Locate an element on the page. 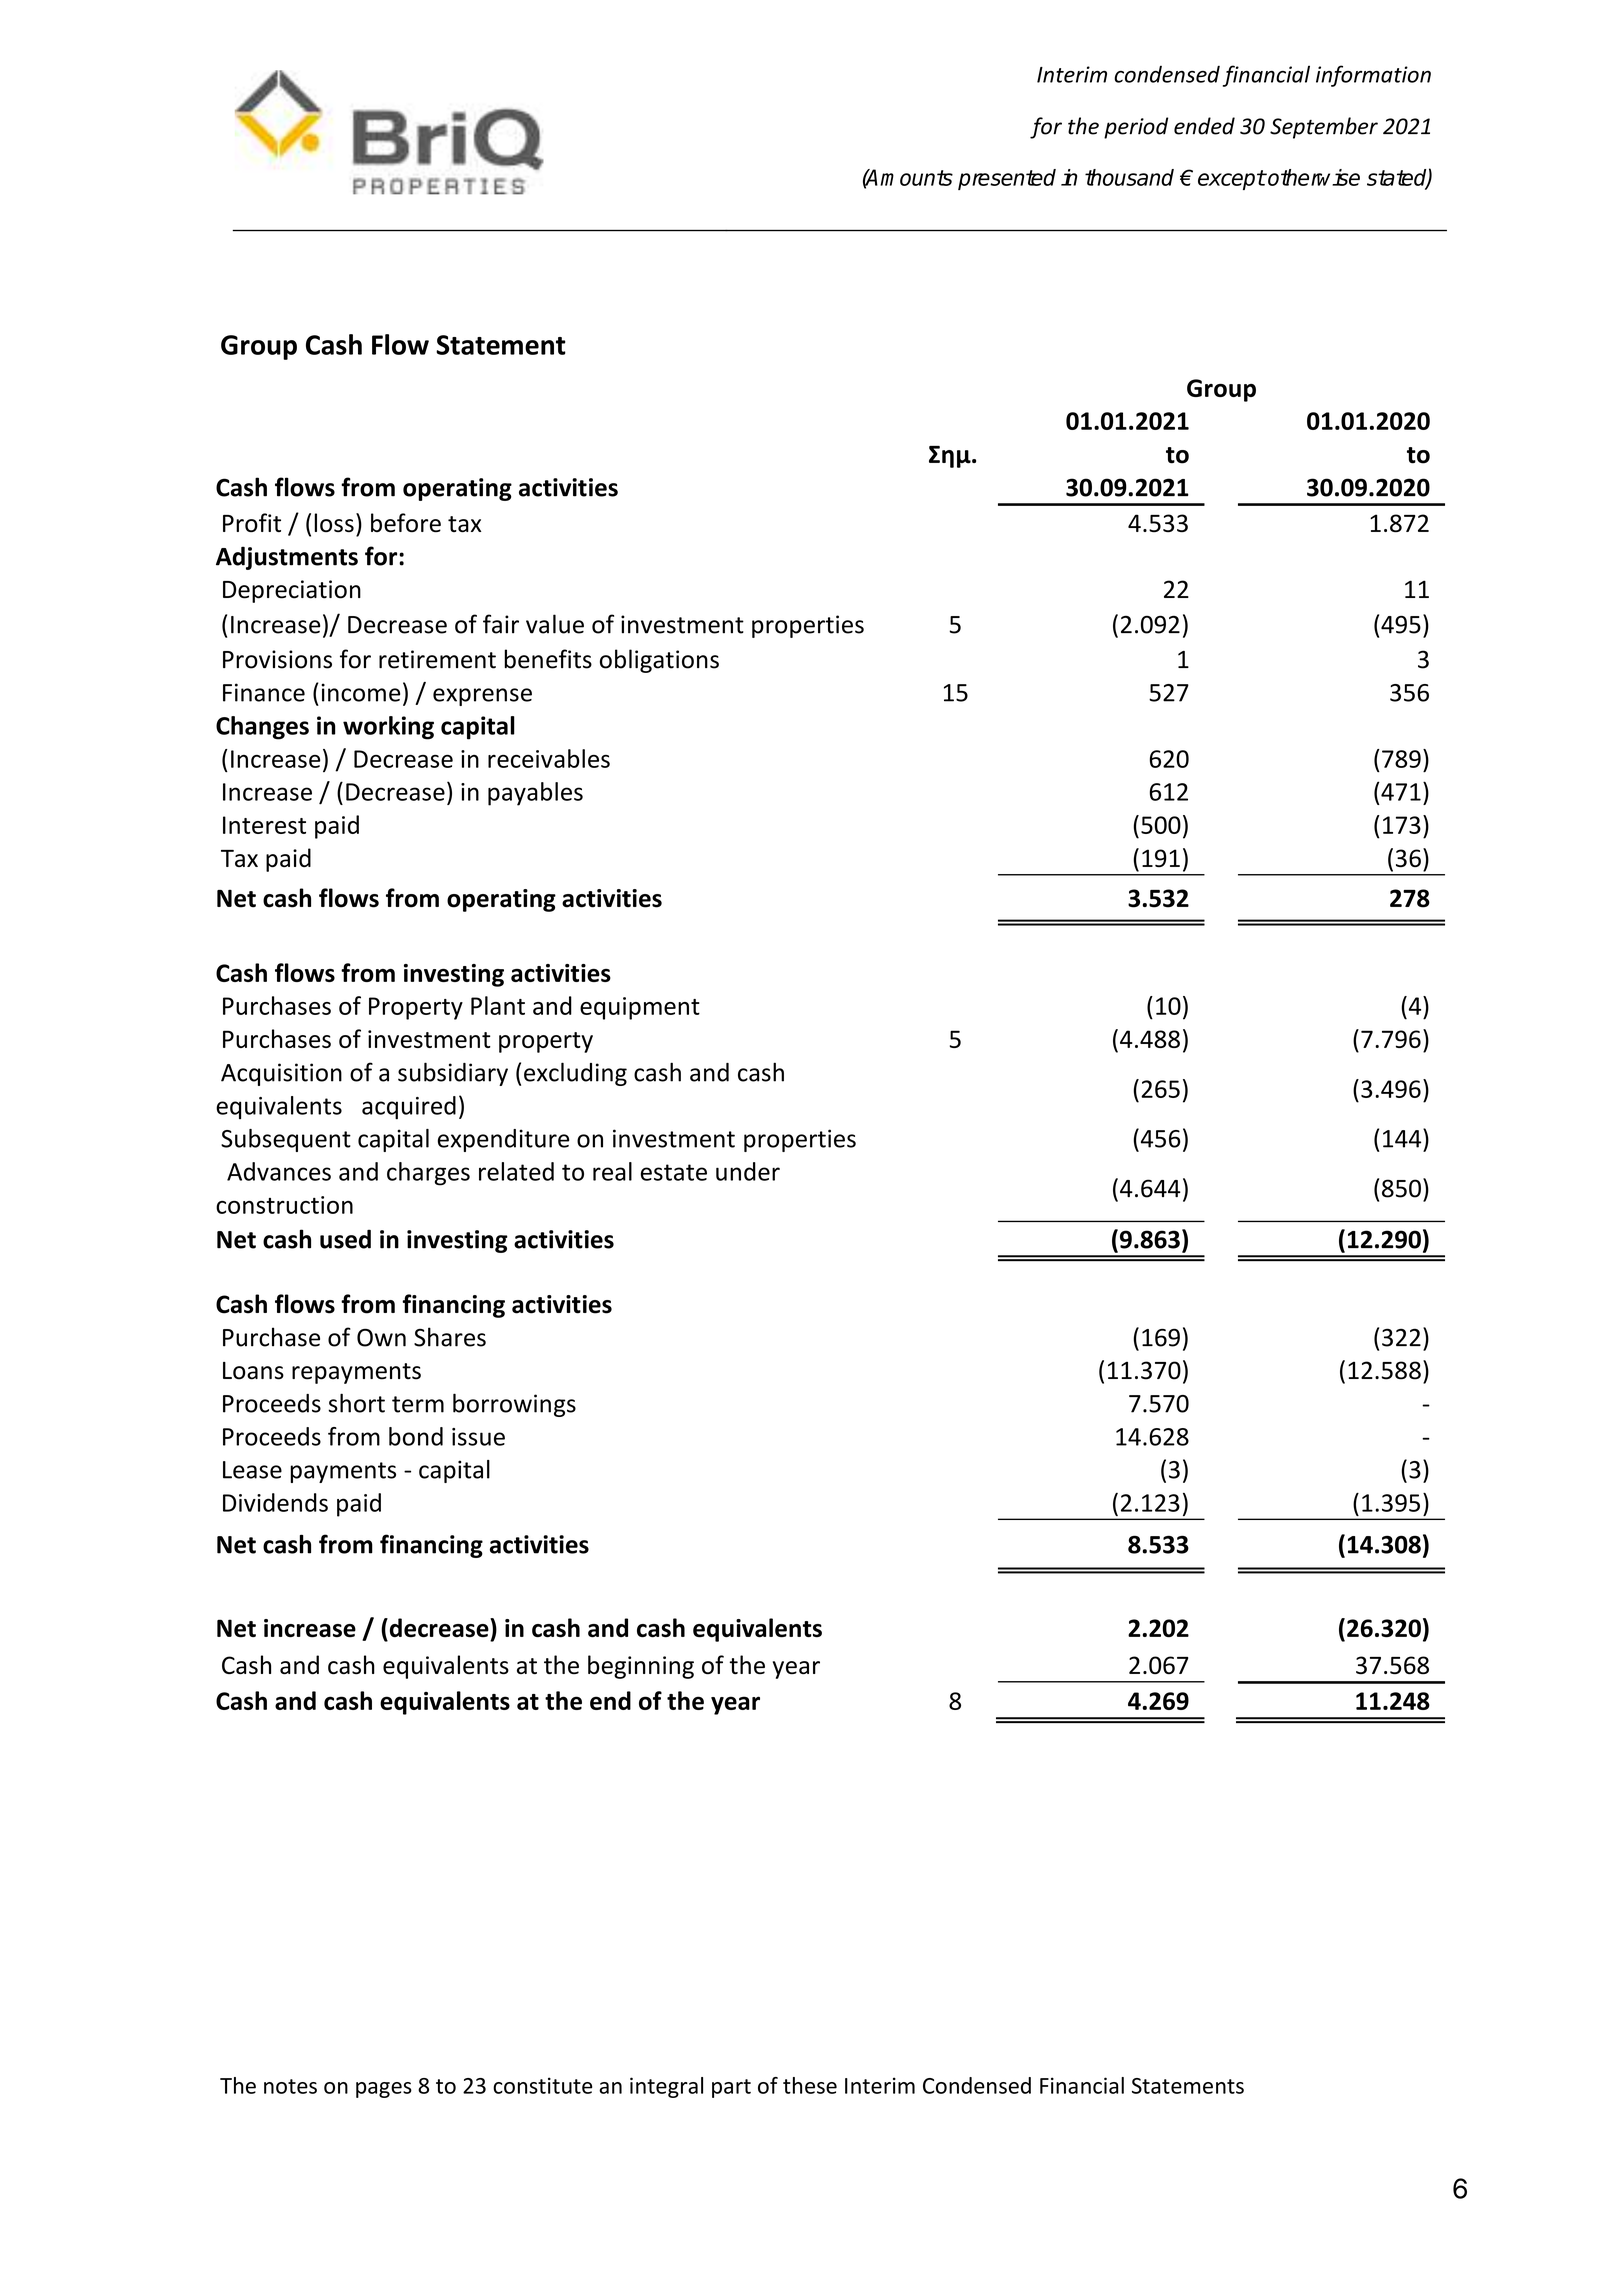  ended is located at coordinates (1204, 126).
